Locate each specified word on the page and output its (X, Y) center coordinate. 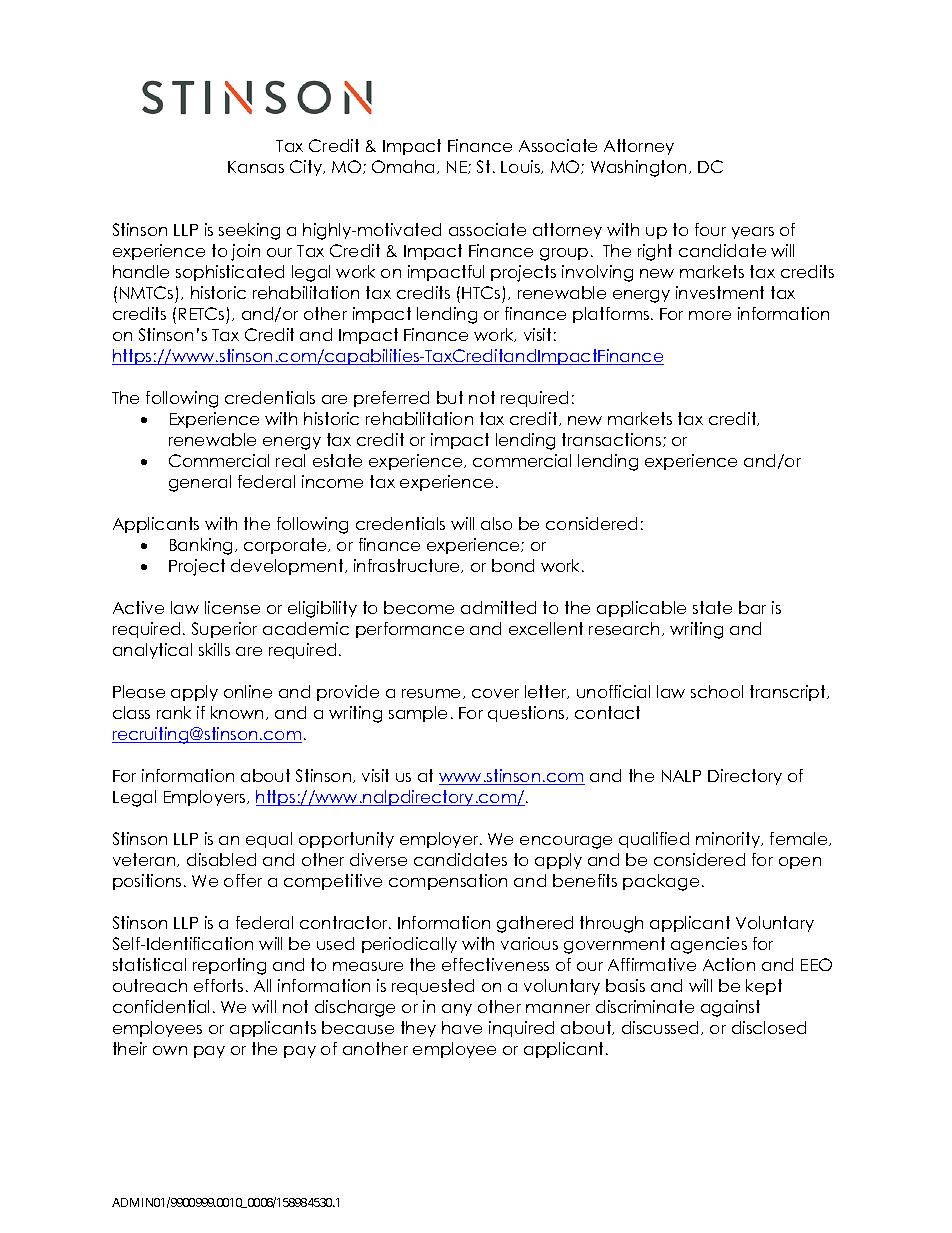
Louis (521, 167)
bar (752, 607)
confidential (161, 1006)
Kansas (256, 167)
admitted (498, 607)
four (710, 229)
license (232, 607)
